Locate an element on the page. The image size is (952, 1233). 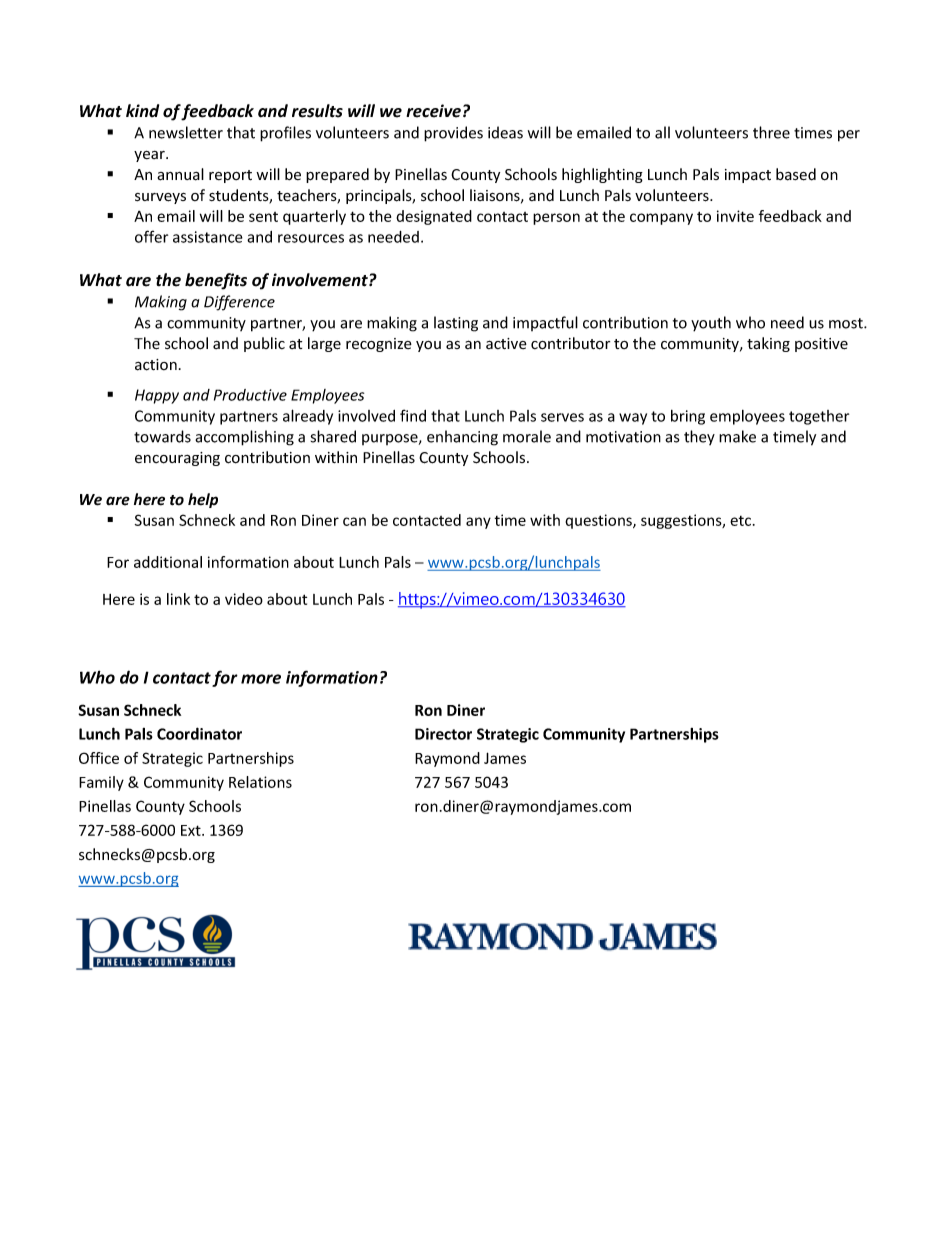
youth is located at coordinates (711, 324).
